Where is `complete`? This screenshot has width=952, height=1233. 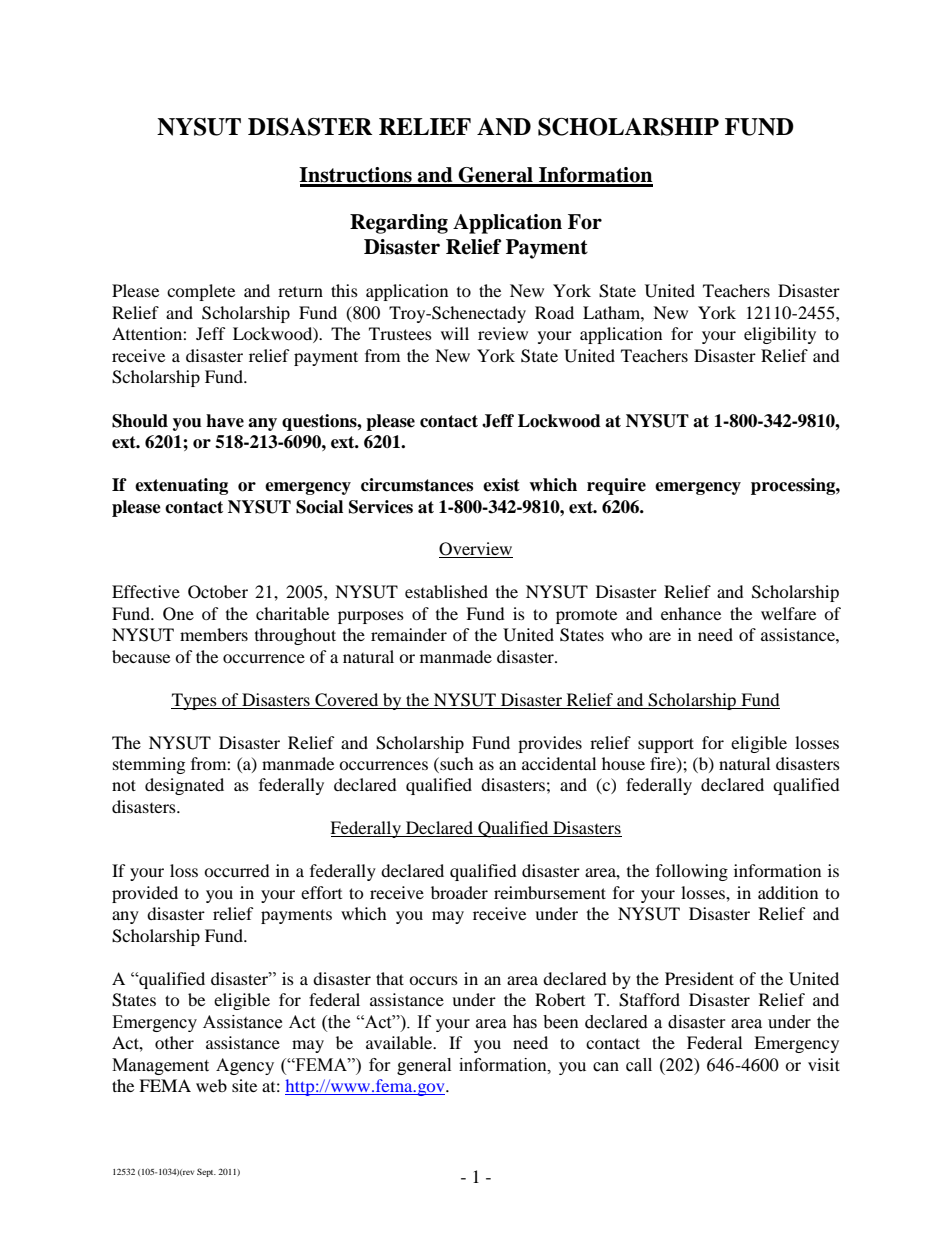
complete is located at coordinates (201, 292).
